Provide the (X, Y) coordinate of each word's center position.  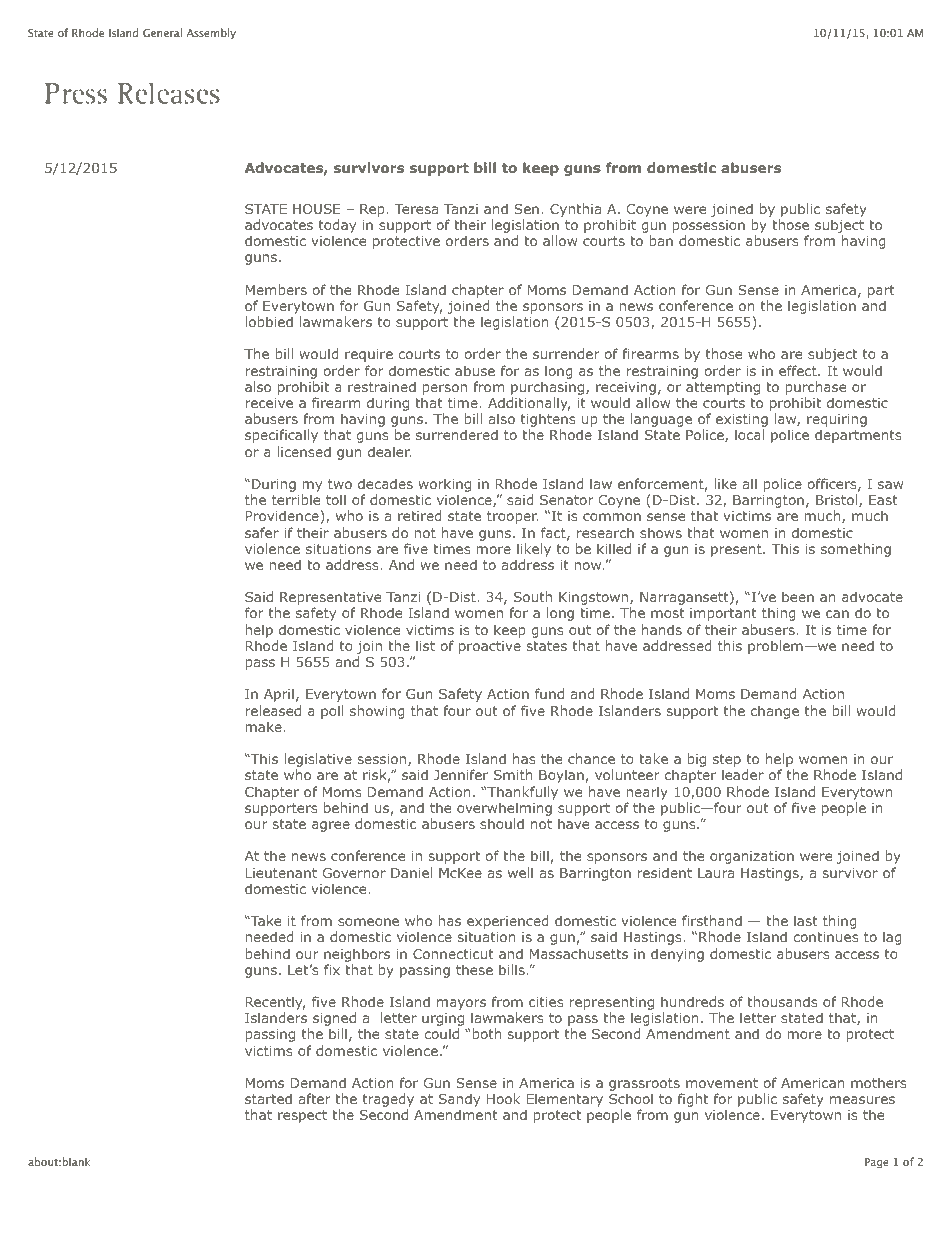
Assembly (211, 33)
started (268, 1098)
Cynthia (575, 210)
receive (269, 403)
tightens (548, 421)
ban (661, 240)
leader (743, 774)
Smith (513, 774)
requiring (837, 422)
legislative (318, 761)
